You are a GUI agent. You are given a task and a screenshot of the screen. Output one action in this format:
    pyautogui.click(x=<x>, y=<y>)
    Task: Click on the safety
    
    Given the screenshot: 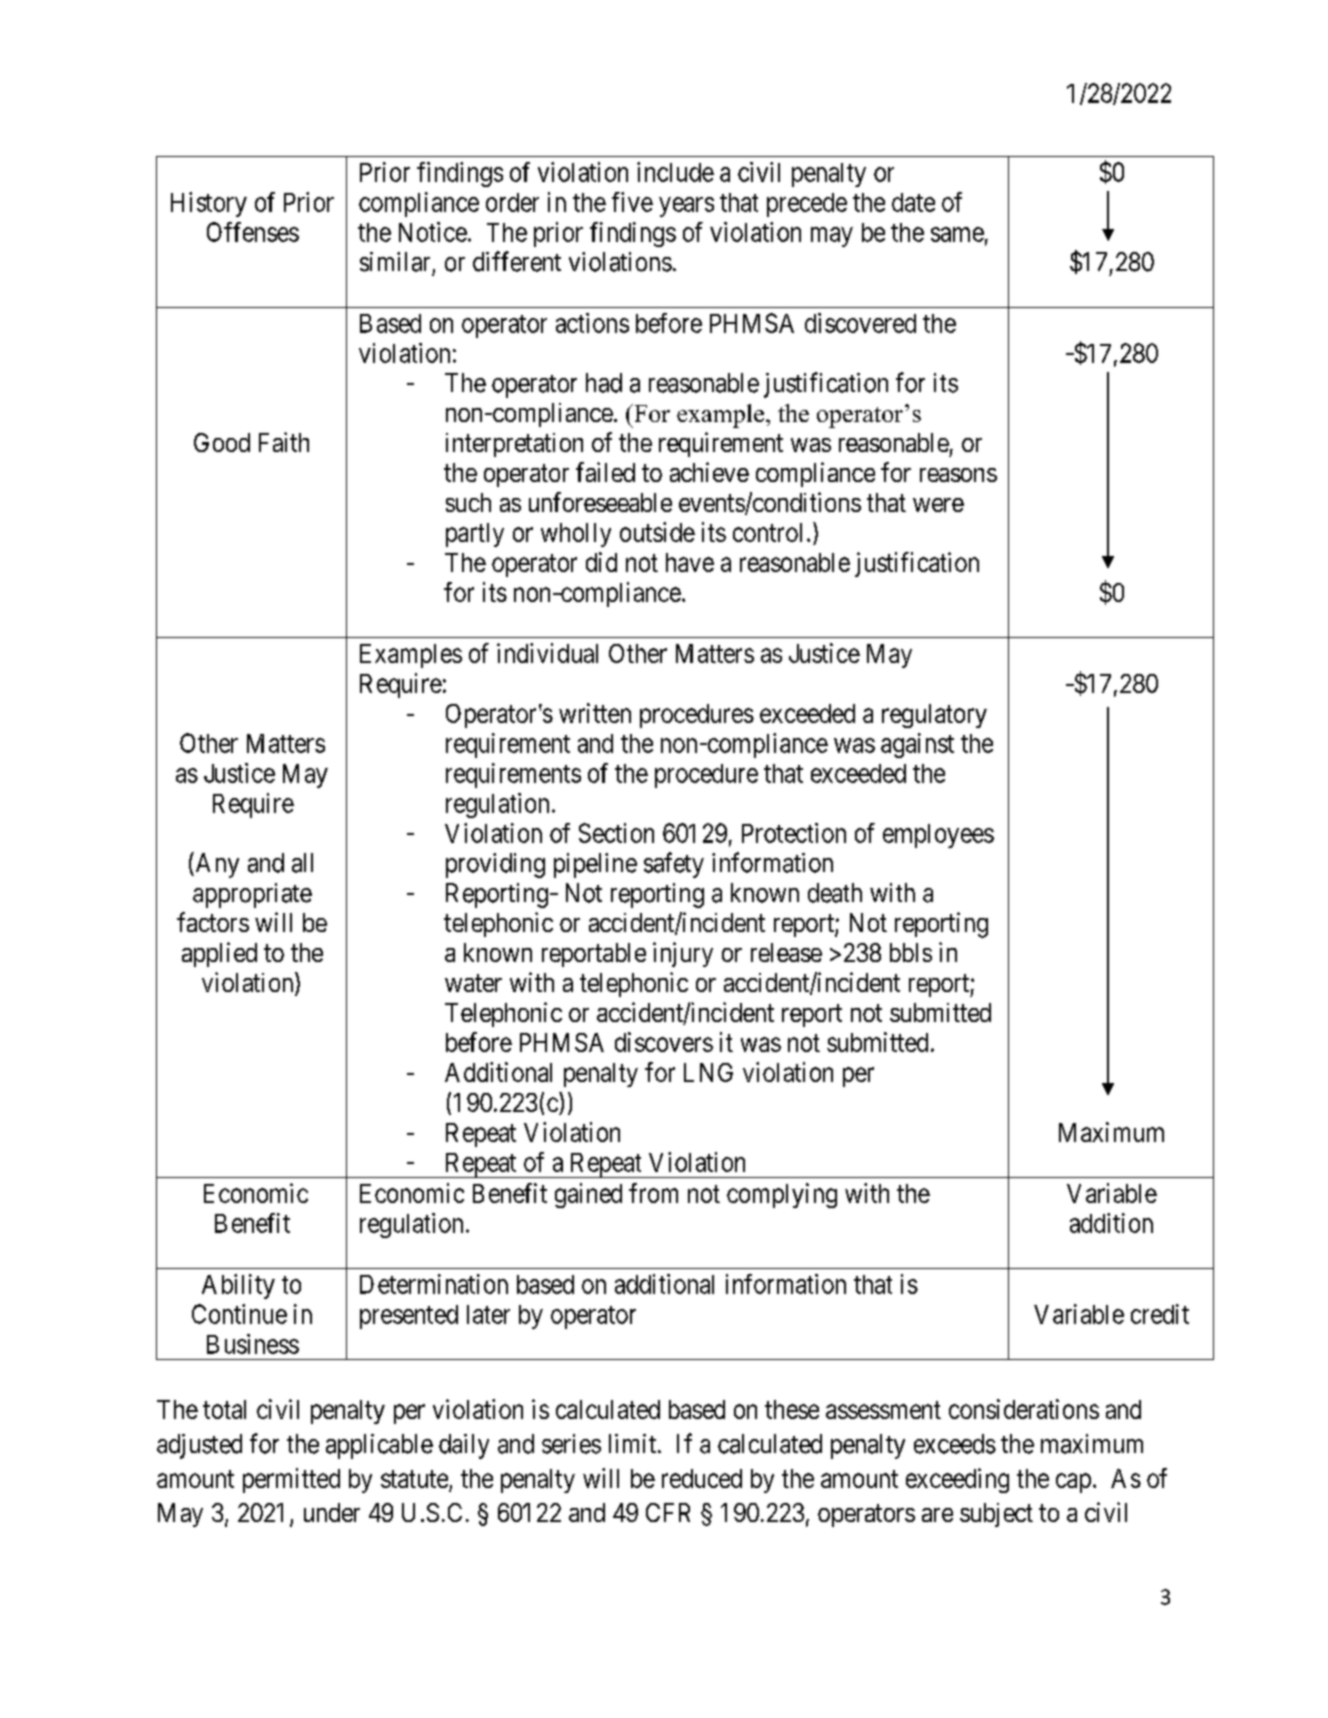 What is the action you would take?
    pyautogui.click(x=674, y=865)
